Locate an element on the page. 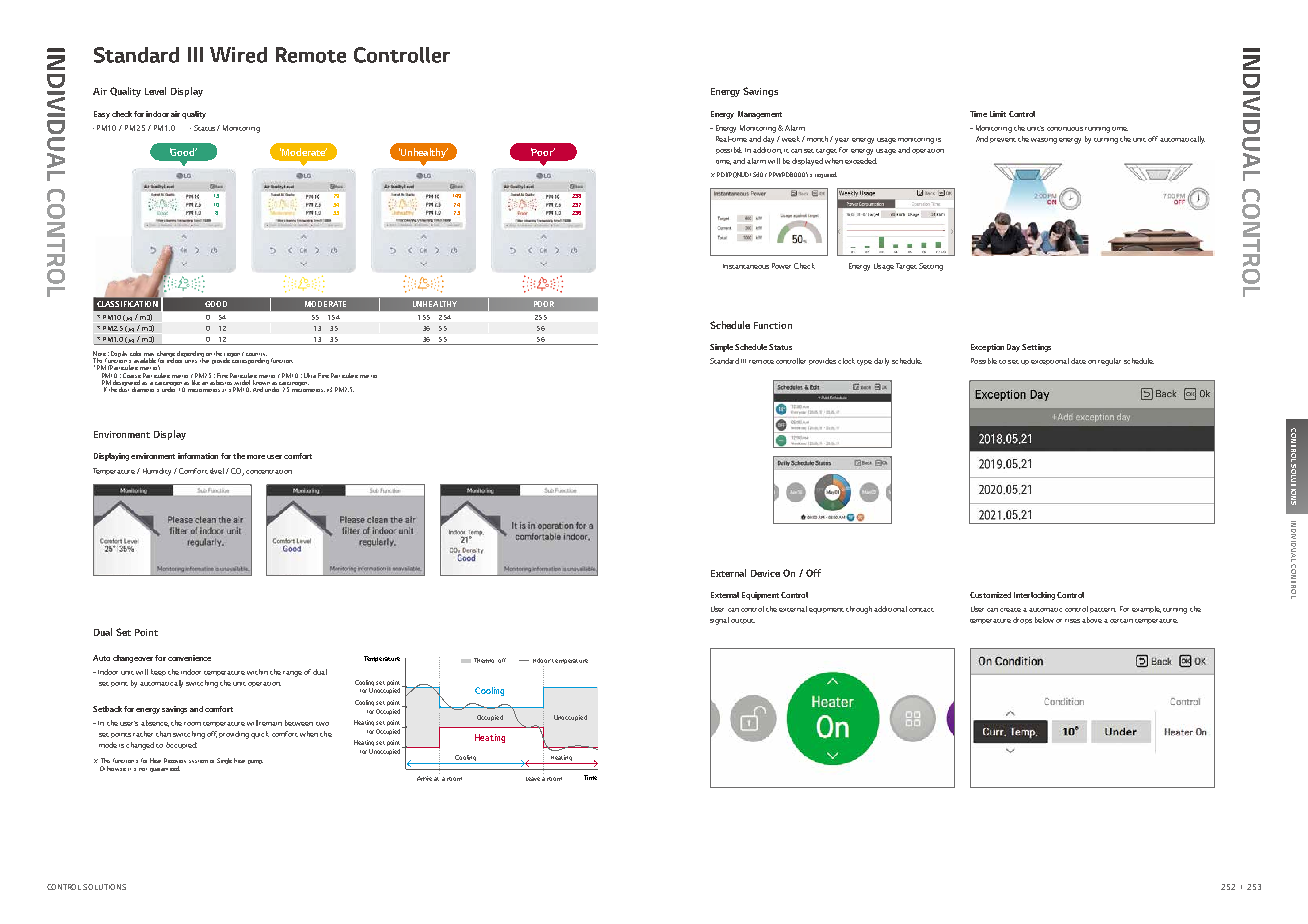 The image size is (1308, 924). wasting is located at coordinates (1044, 141).
